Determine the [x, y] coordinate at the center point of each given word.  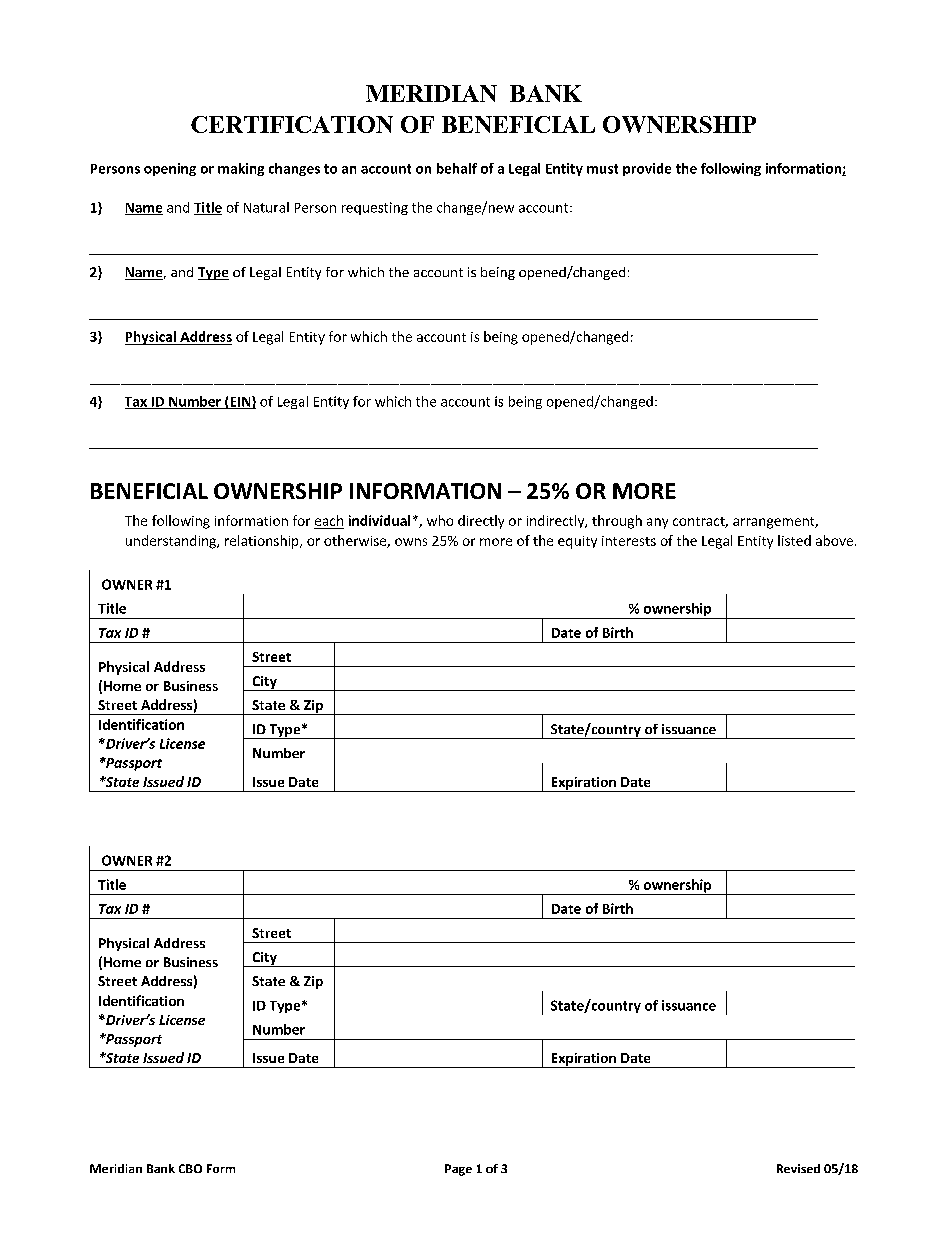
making [241, 169]
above [834, 540]
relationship [263, 542]
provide [647, 169]
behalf [457, 168]
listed [794, 540]
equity [577, 542]
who [440, 520]
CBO [190, 1168]
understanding [172, 542]
